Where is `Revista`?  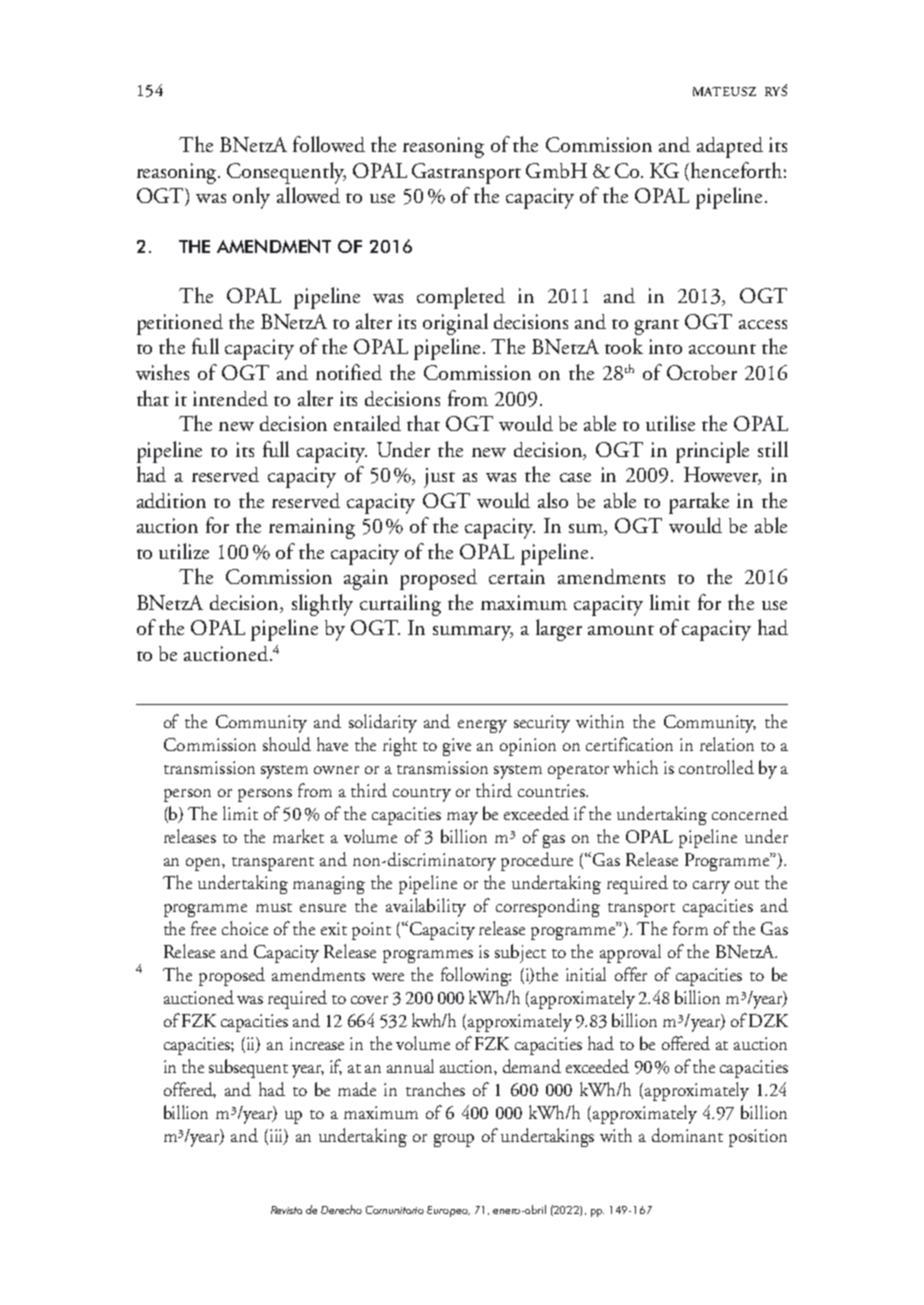
Revista is located at coordinates (286, 1210).
